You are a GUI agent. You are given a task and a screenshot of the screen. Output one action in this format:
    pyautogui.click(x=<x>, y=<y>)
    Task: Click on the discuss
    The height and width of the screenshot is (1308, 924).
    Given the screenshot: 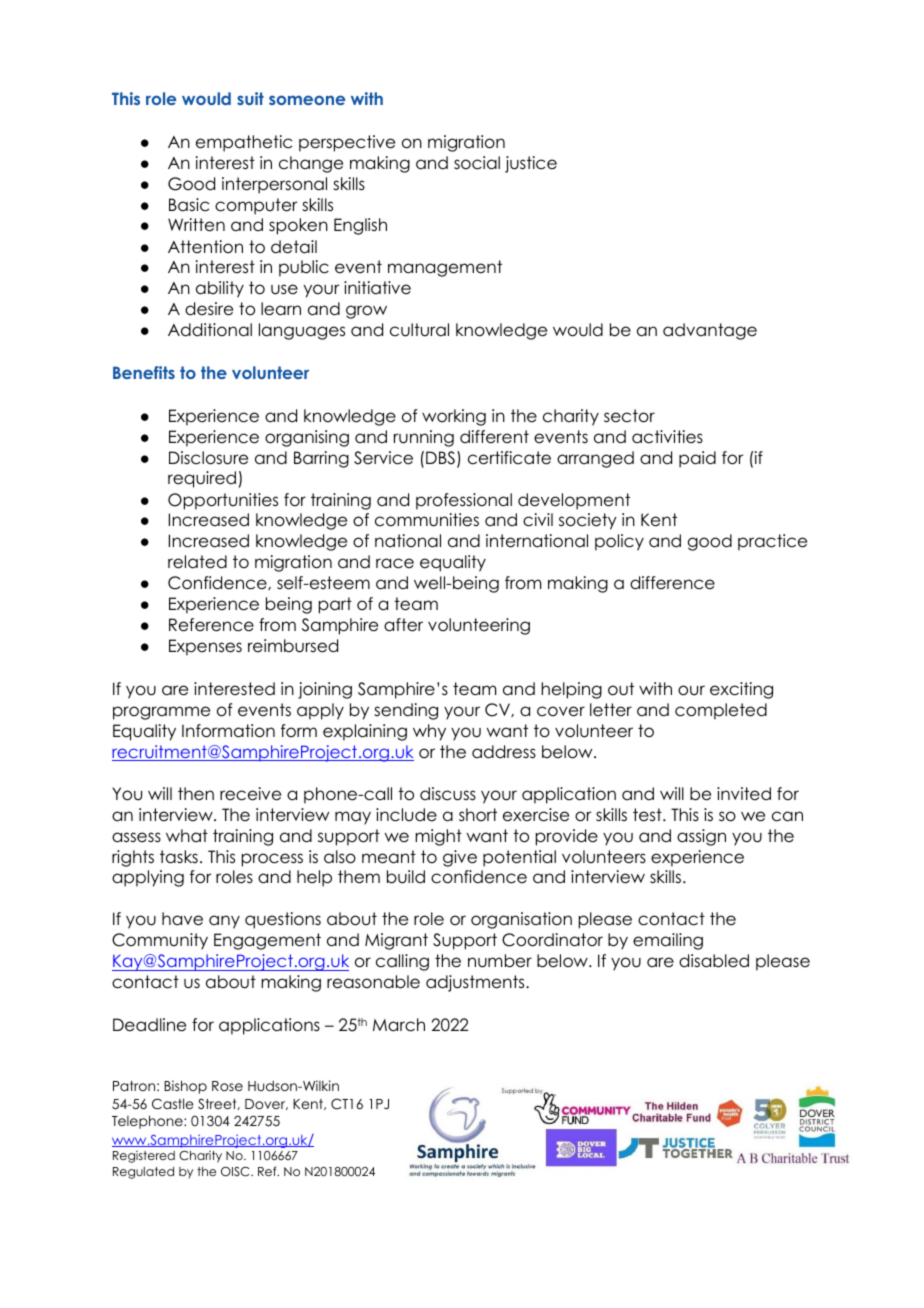 What is the action you would take?
    pyautogui.click(x=448, y=794)
